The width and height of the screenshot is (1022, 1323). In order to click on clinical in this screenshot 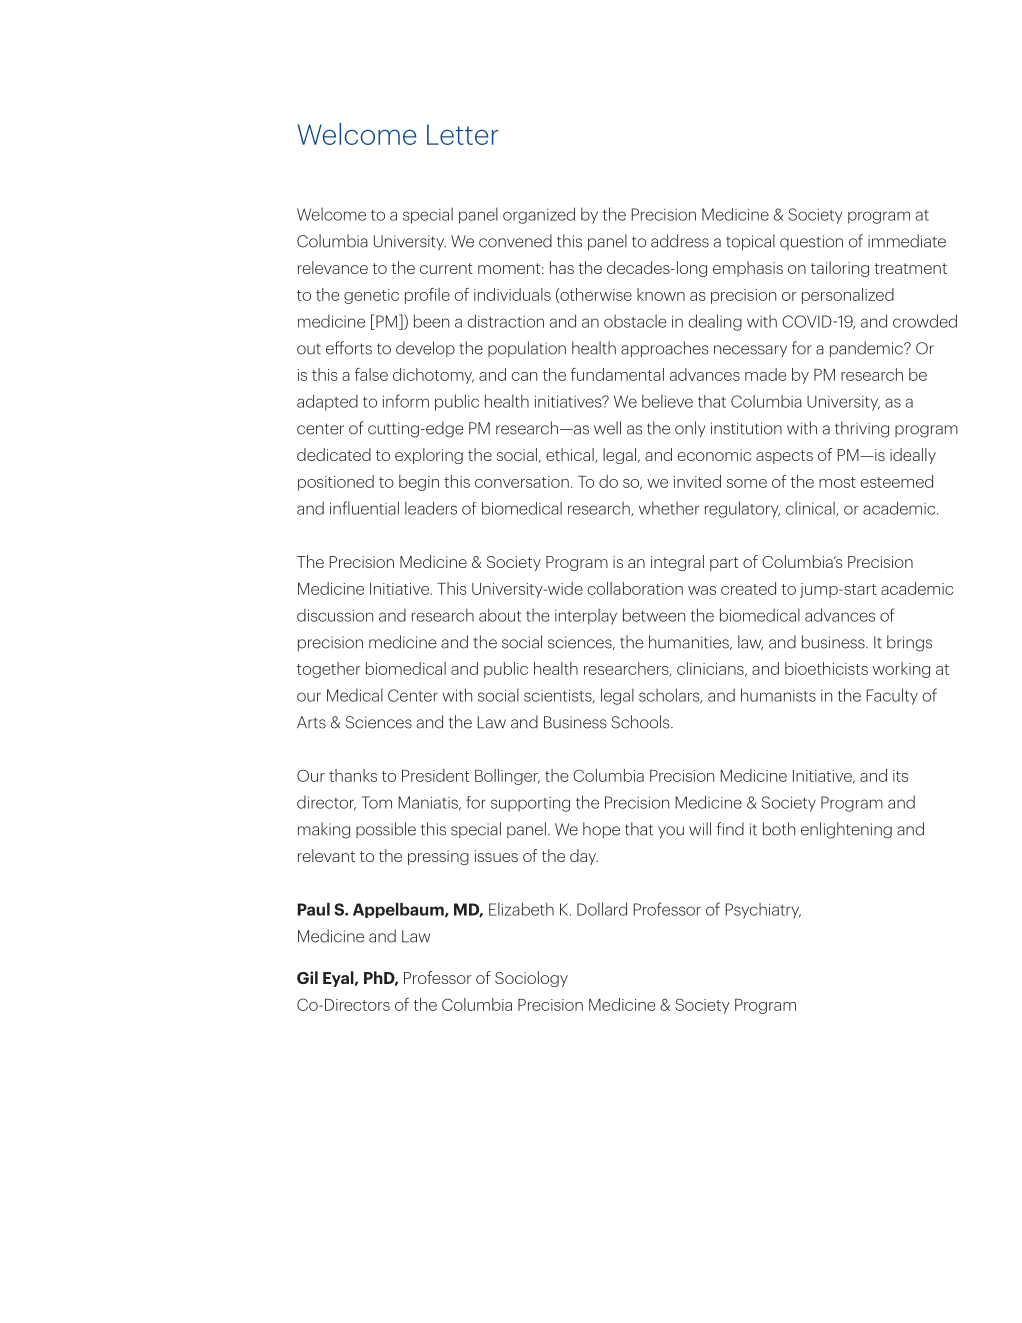, I will do `click(811, 508)`.
